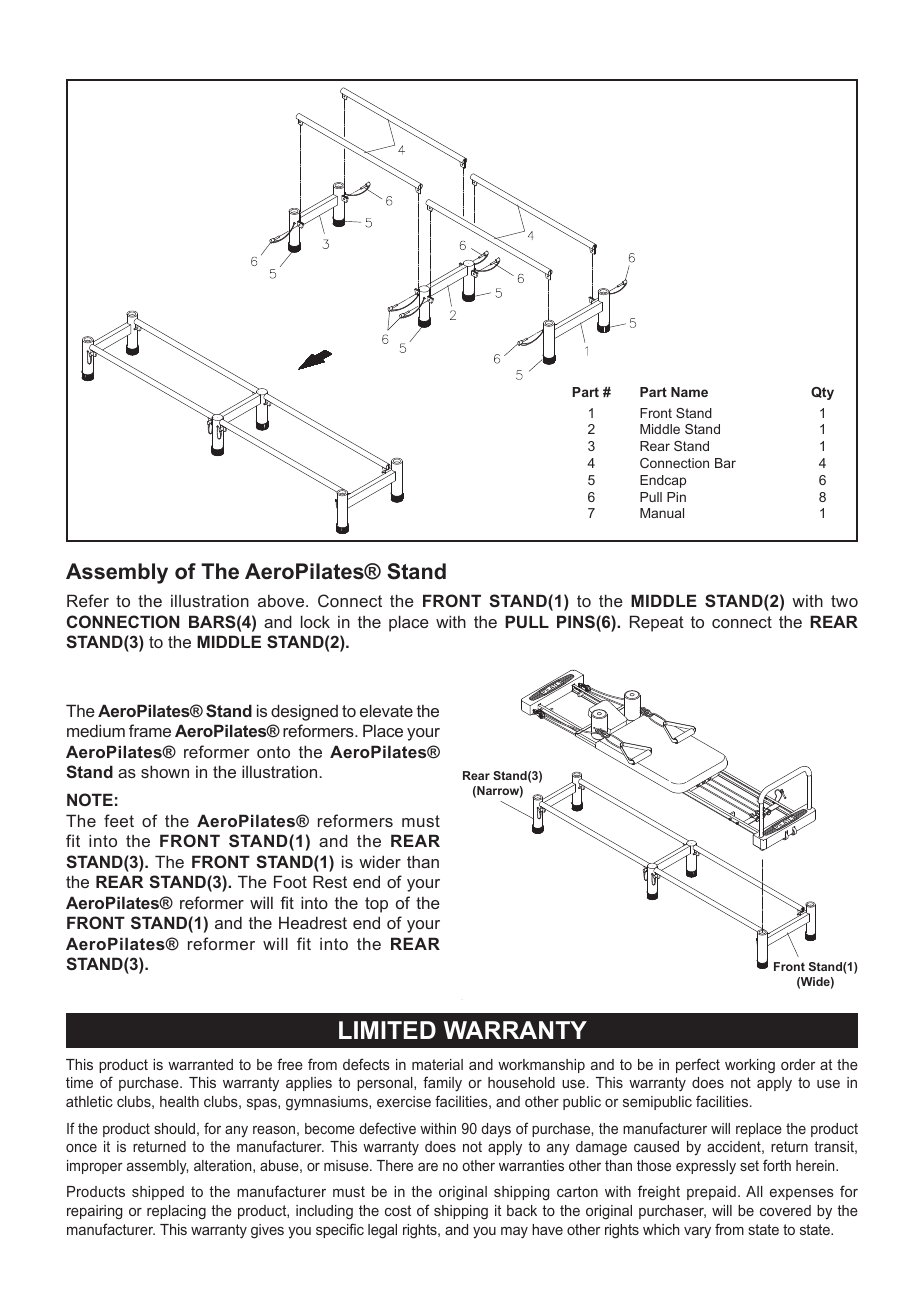  What do you see at coordinates (387, 1030) in the screenshot?
I see `LIMITED` at bounding box center [387, 1030].
